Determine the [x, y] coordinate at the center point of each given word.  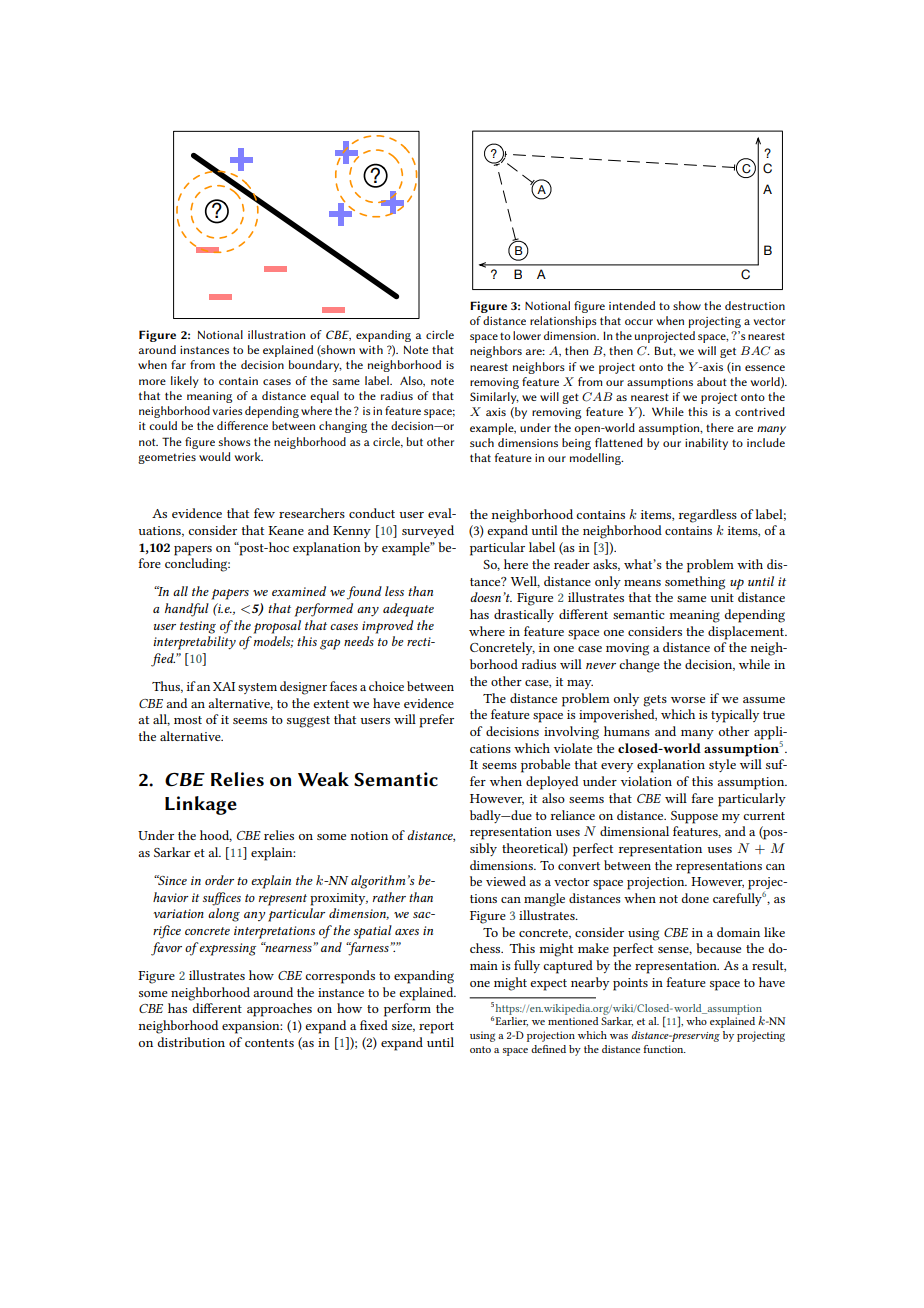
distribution [191, 1042]
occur [639, 322]
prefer [436, 721]
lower [527, 335]
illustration [276, 334]
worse [688, 700]
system [257, 688]
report [436, 1028]
